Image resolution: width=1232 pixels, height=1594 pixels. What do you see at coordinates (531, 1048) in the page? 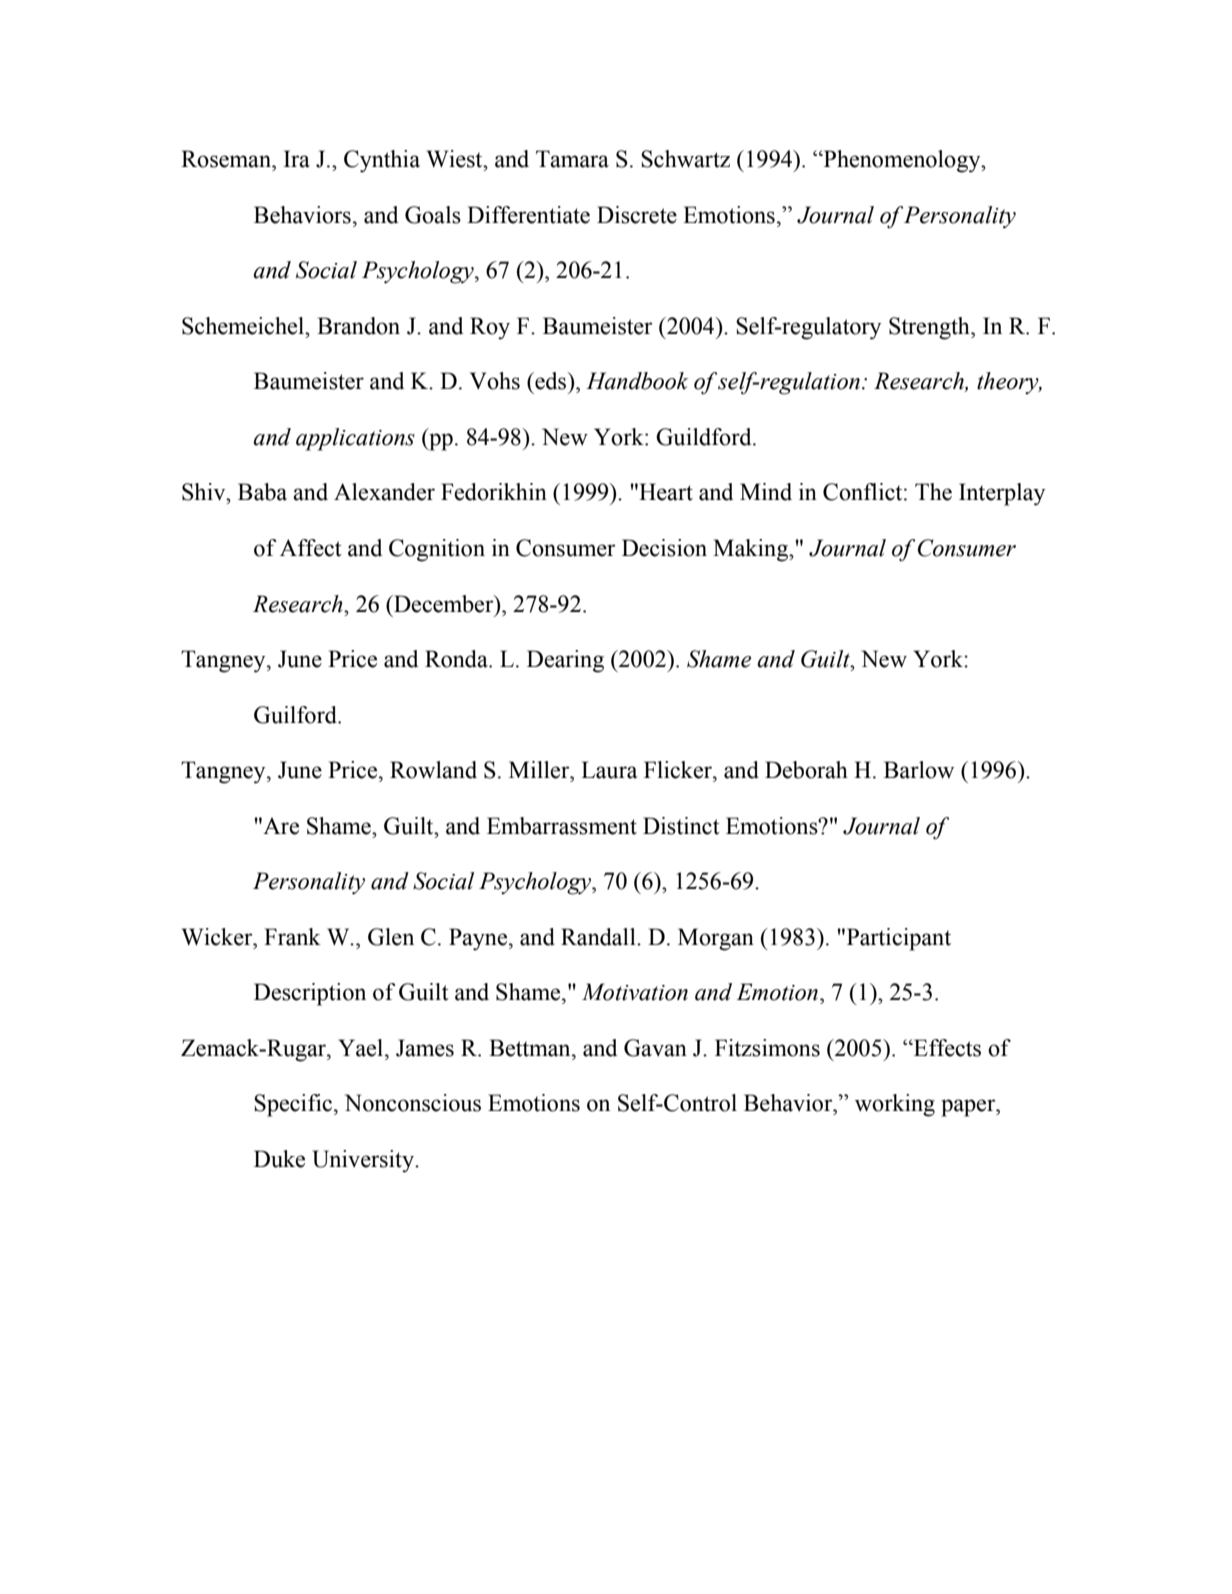
I see `Bettman` at bounding box center [531, 1048].
